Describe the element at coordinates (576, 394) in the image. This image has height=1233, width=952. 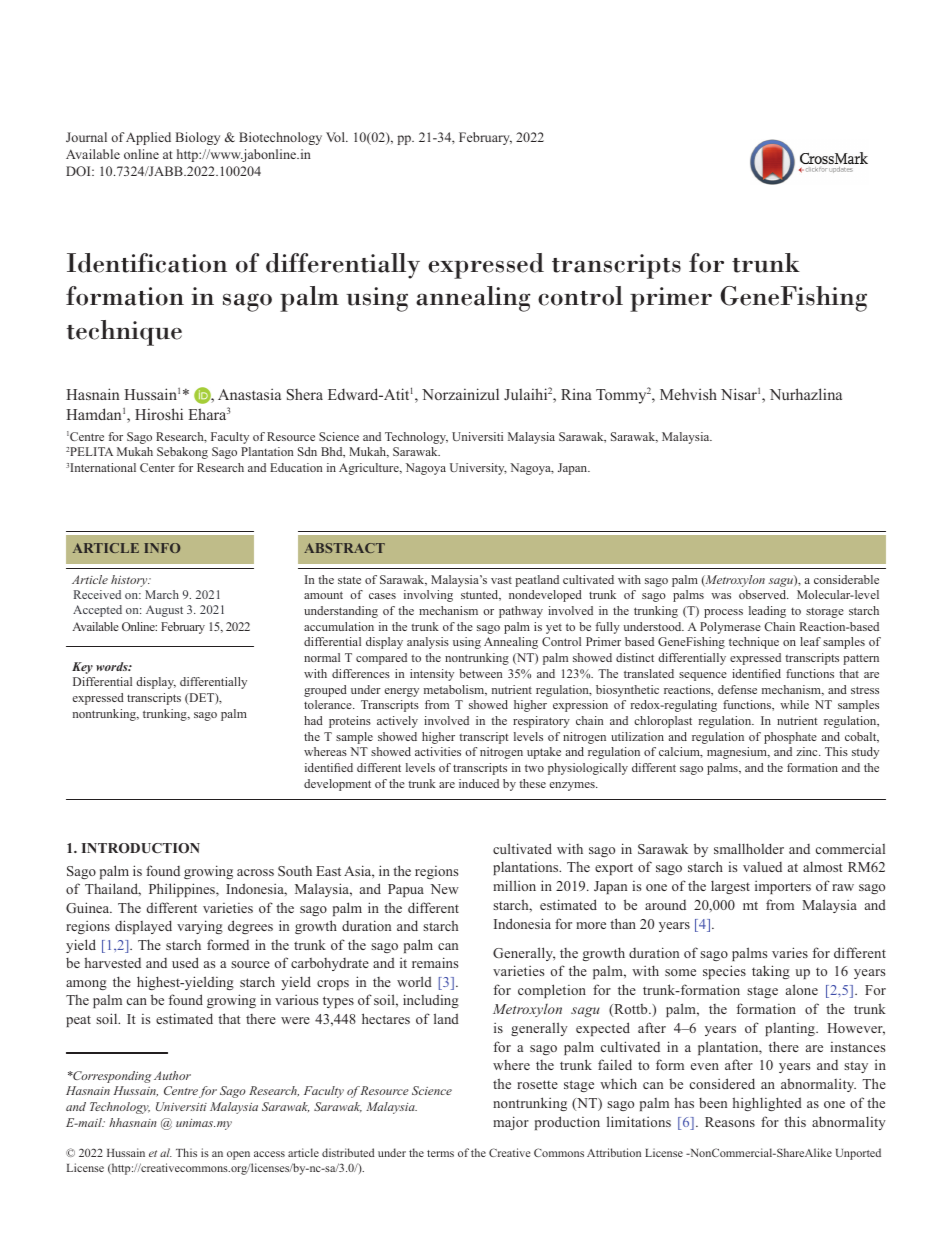
I see `Rina` at that location.
